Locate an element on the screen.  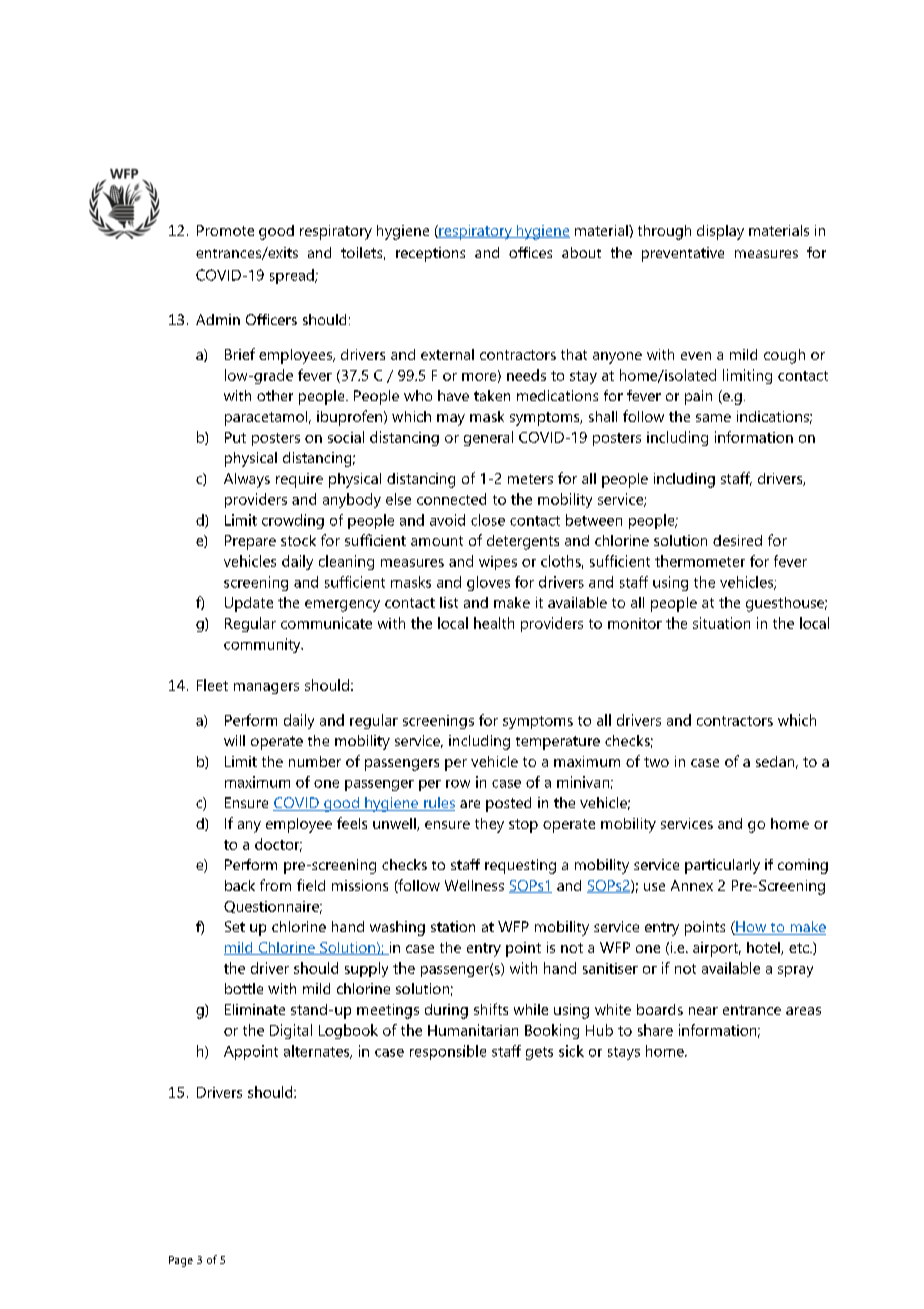
thermometer is located at coordinates (700, 561).
